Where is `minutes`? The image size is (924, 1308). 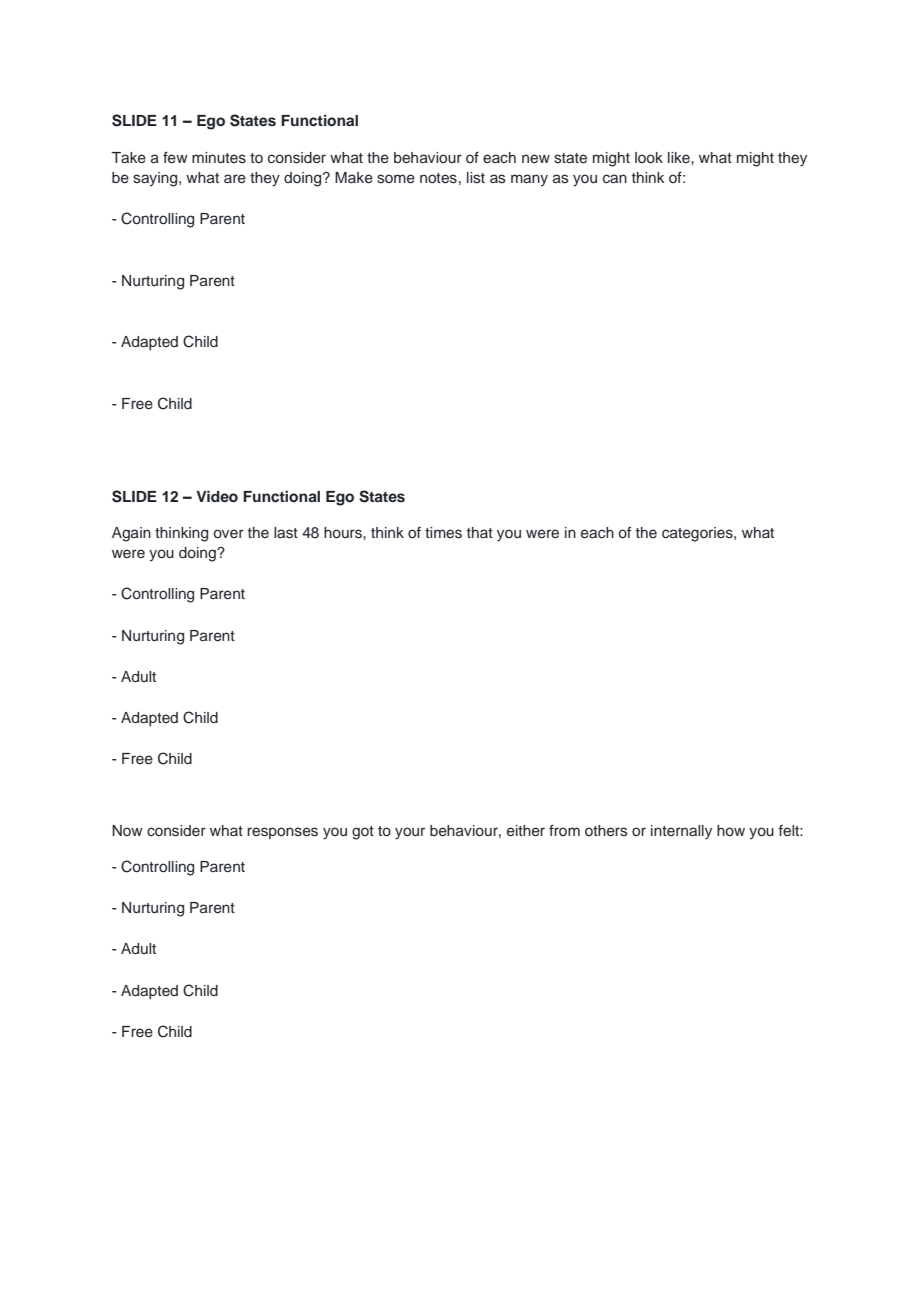
minutes is located at coordinates (219, 158).
